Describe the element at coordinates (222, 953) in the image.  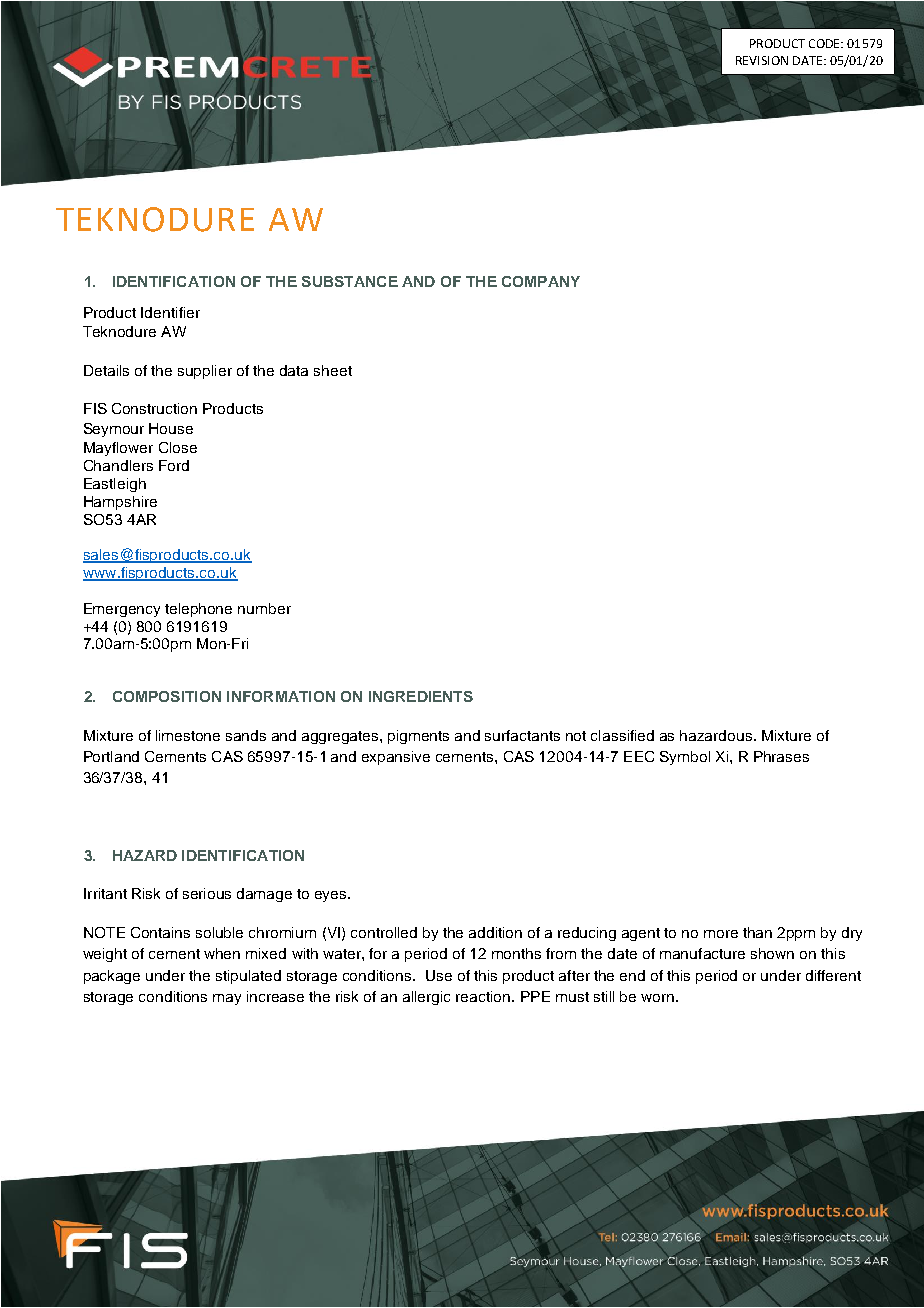
I see `when` at that location.
